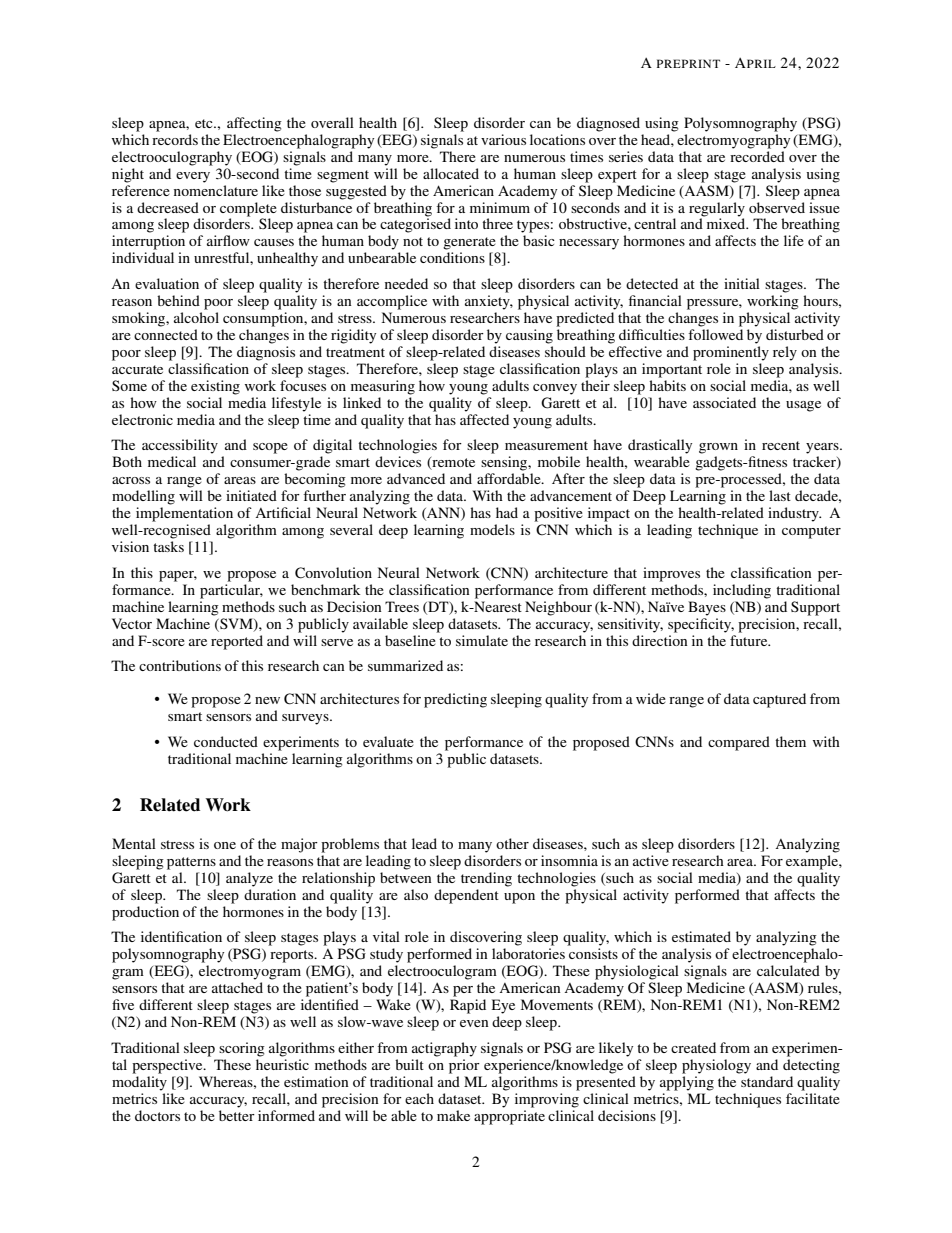 This screenshot has width=952, height=1233. I want to click on including, so click(742, 591).
